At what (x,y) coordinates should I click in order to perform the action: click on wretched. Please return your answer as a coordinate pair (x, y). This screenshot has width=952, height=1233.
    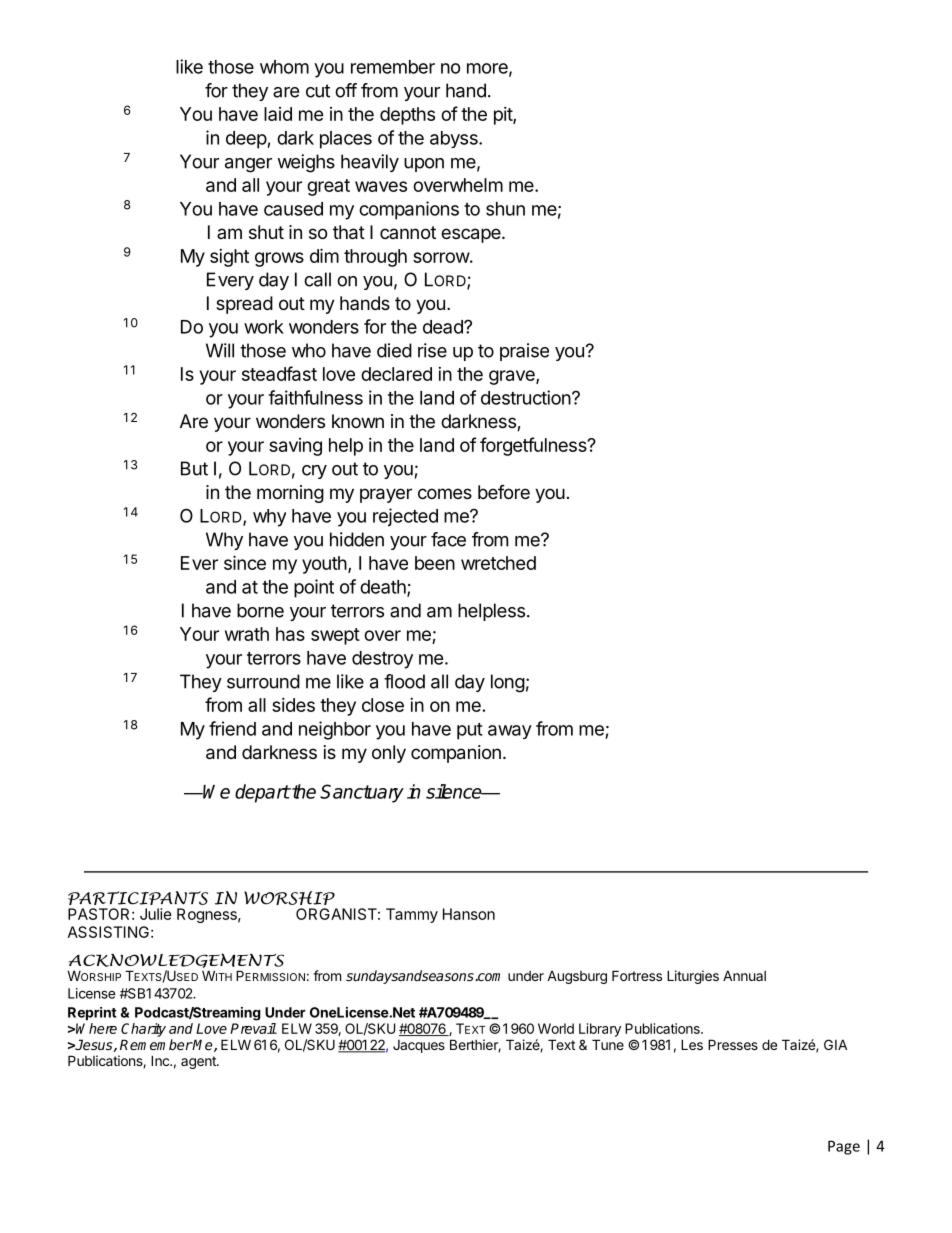
    Looking at the image, I should click on (498, 563).
